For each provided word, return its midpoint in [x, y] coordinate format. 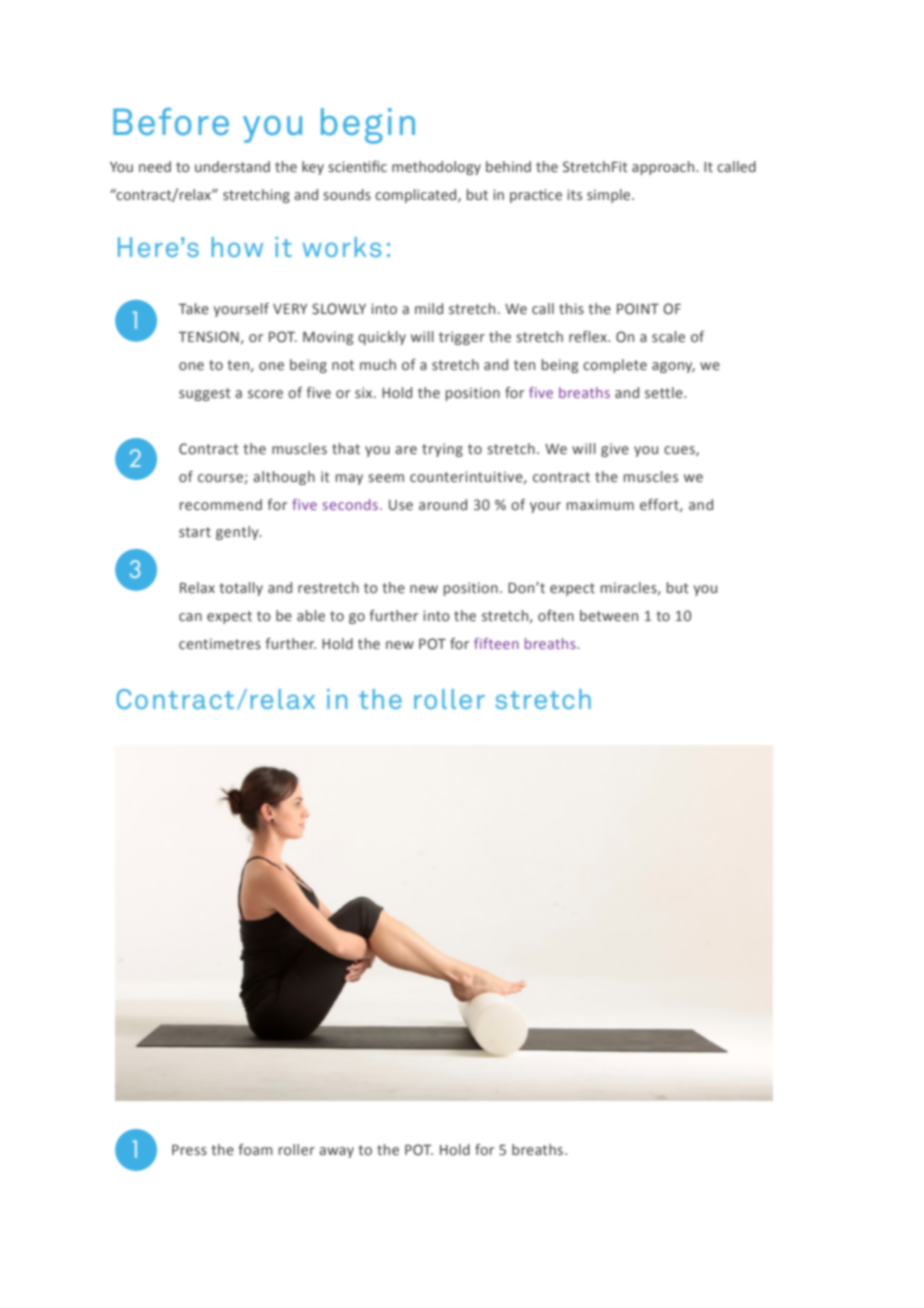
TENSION [208, 337]
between [609, 615]
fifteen [496, 643]
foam [256, 1149]
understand [232, 166]
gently [238, 533]
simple [610, 196]
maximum [600, 504]
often [556, 615]
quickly [382, 338]
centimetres [220, 643]
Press [189, 1150]
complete [615, 366]
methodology [436, 168]
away [336, 1152]
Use [401, 505]
